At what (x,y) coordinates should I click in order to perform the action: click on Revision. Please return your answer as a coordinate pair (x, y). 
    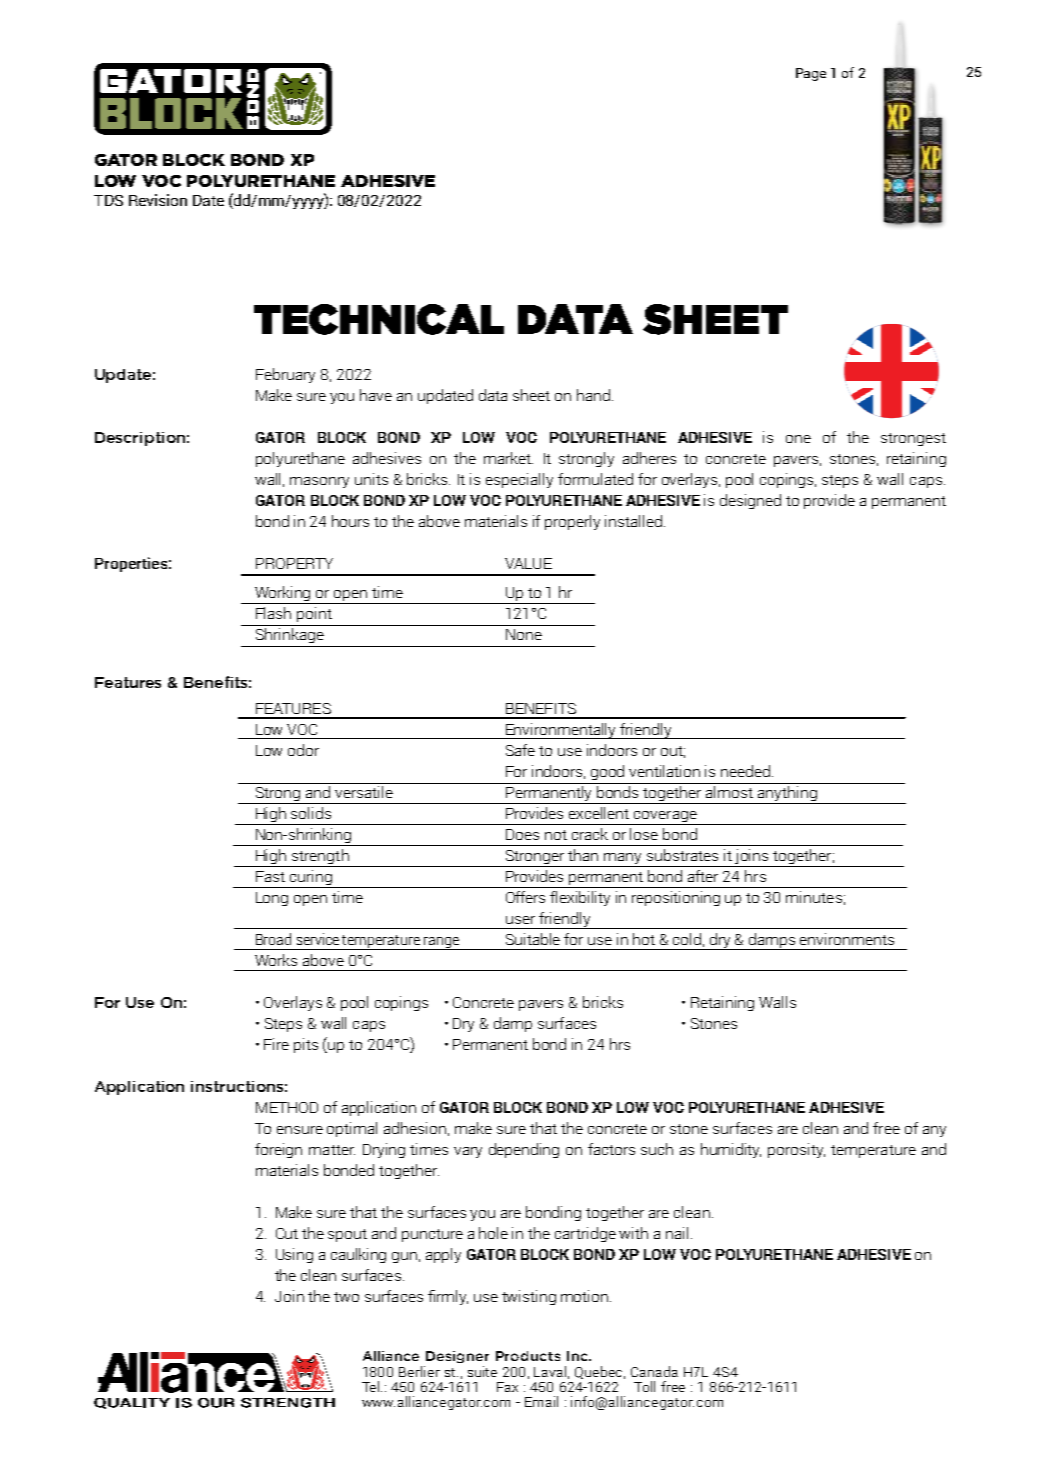
    Looking at the image, I should click on (158, 200).
